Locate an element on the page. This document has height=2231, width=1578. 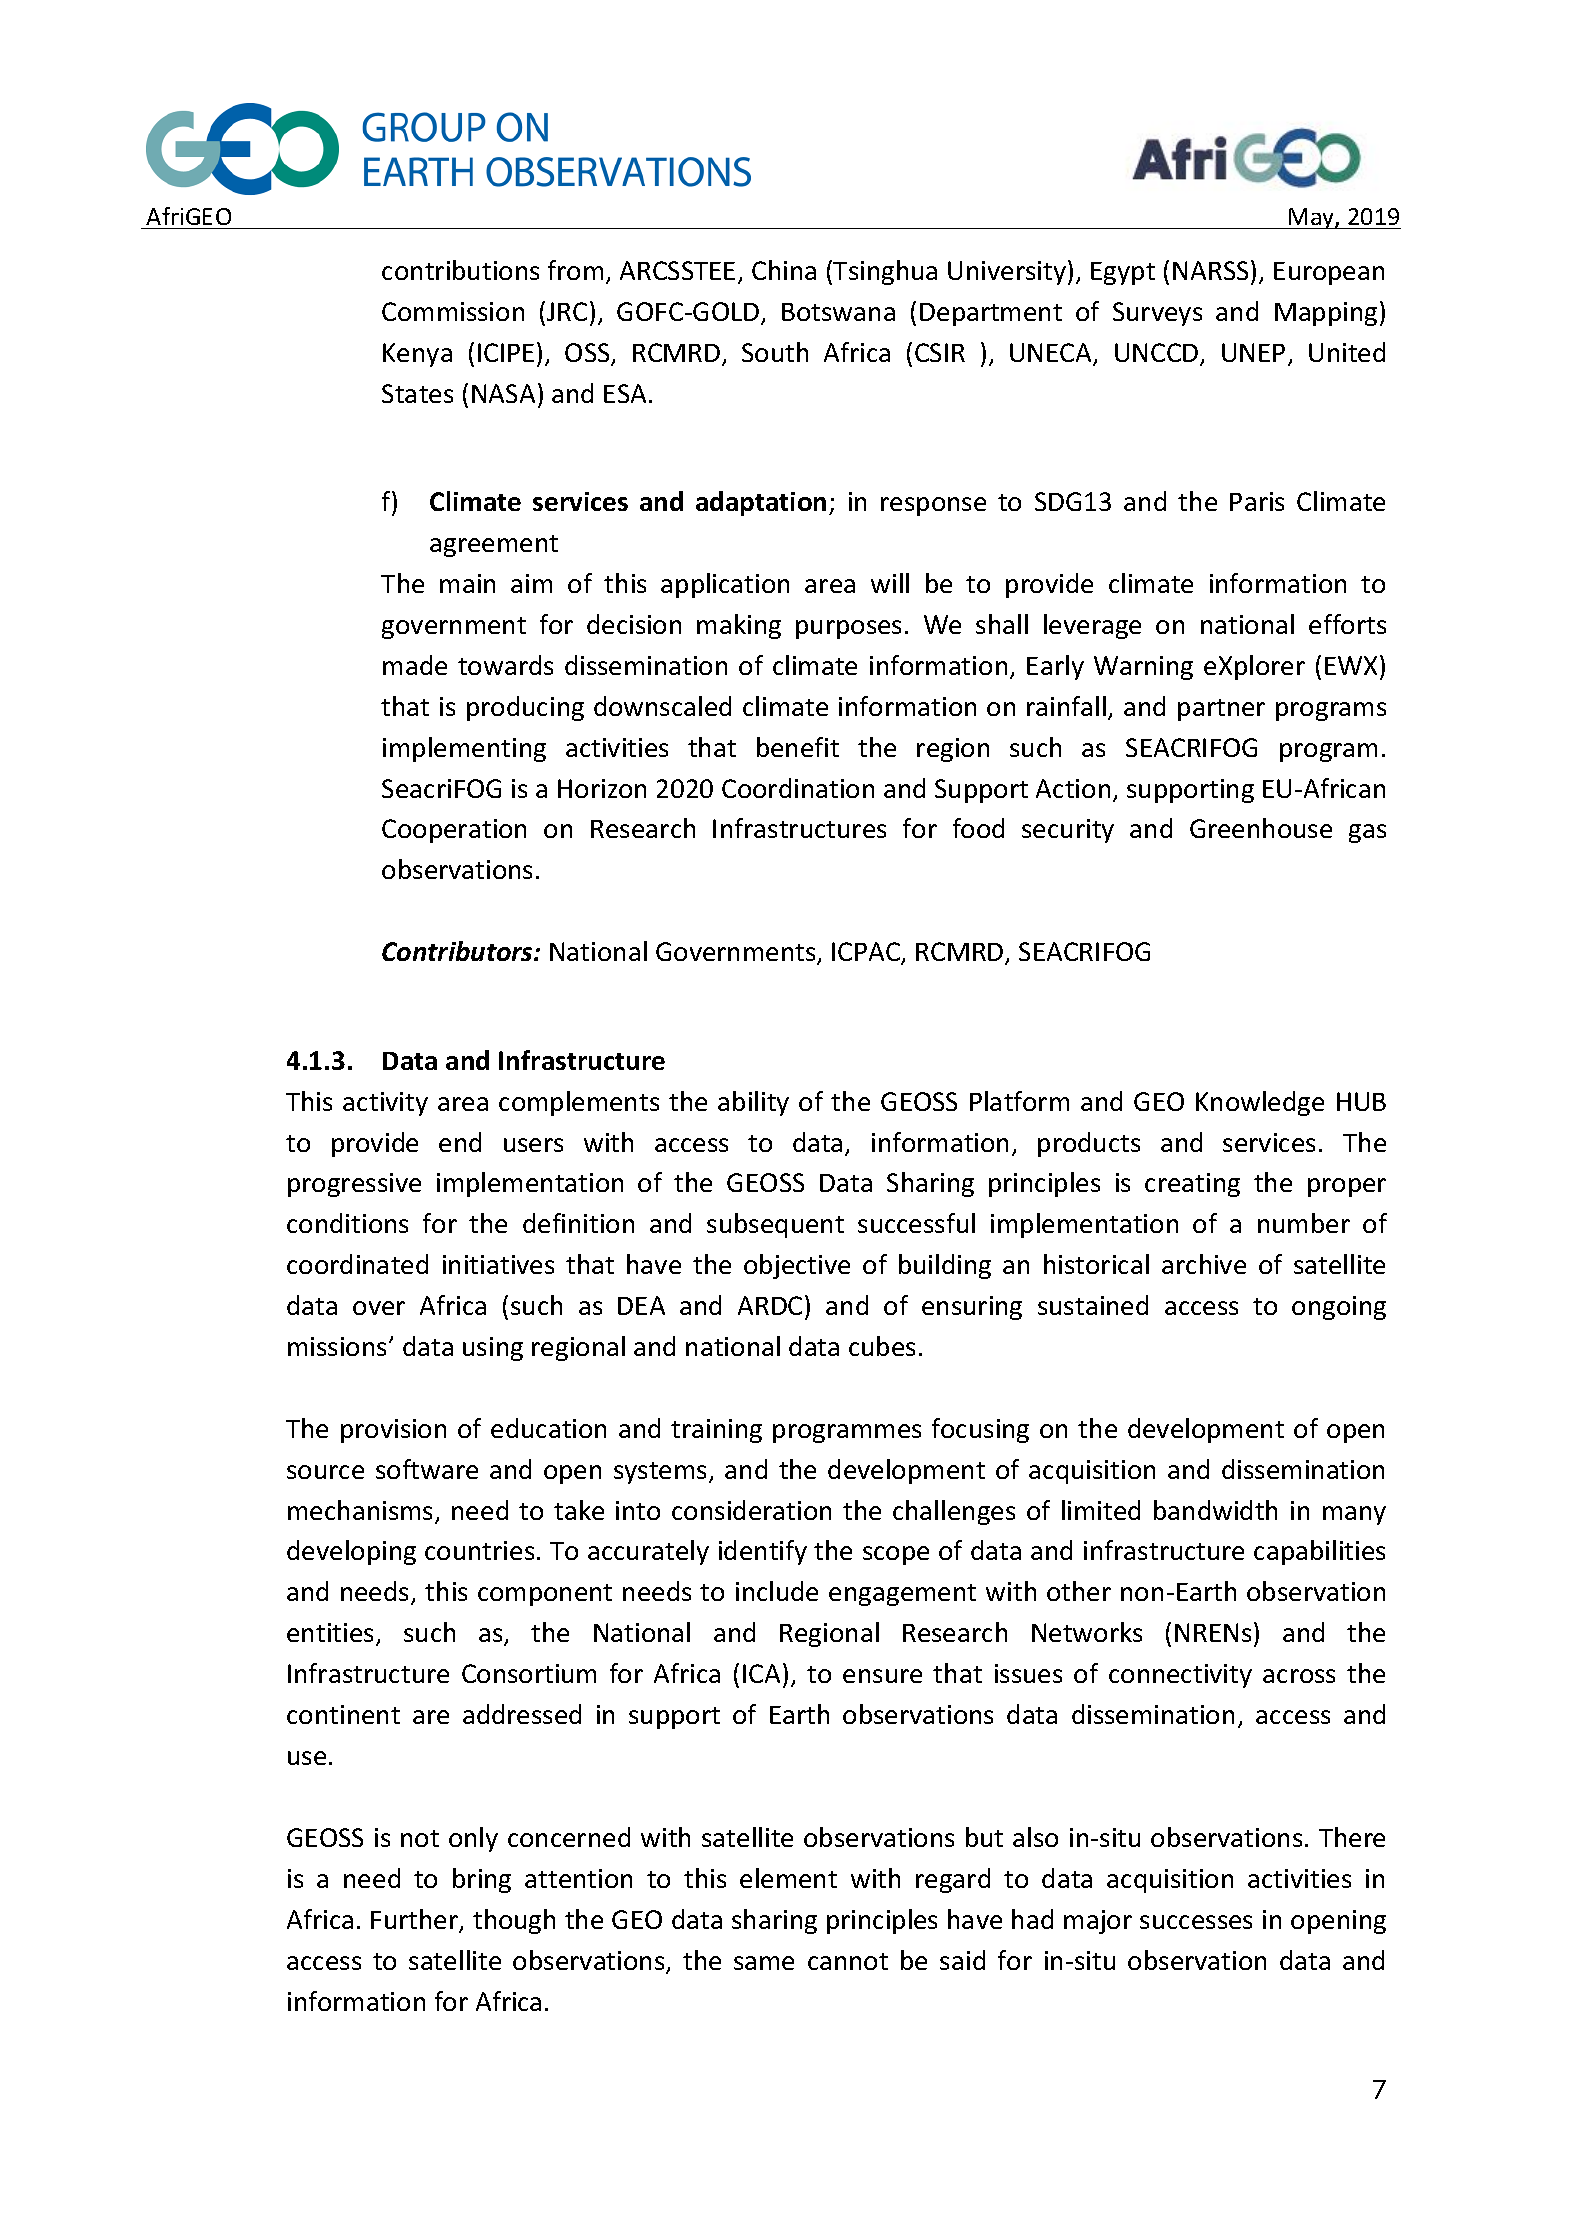
partner is located at coordinates (1221, 710).
